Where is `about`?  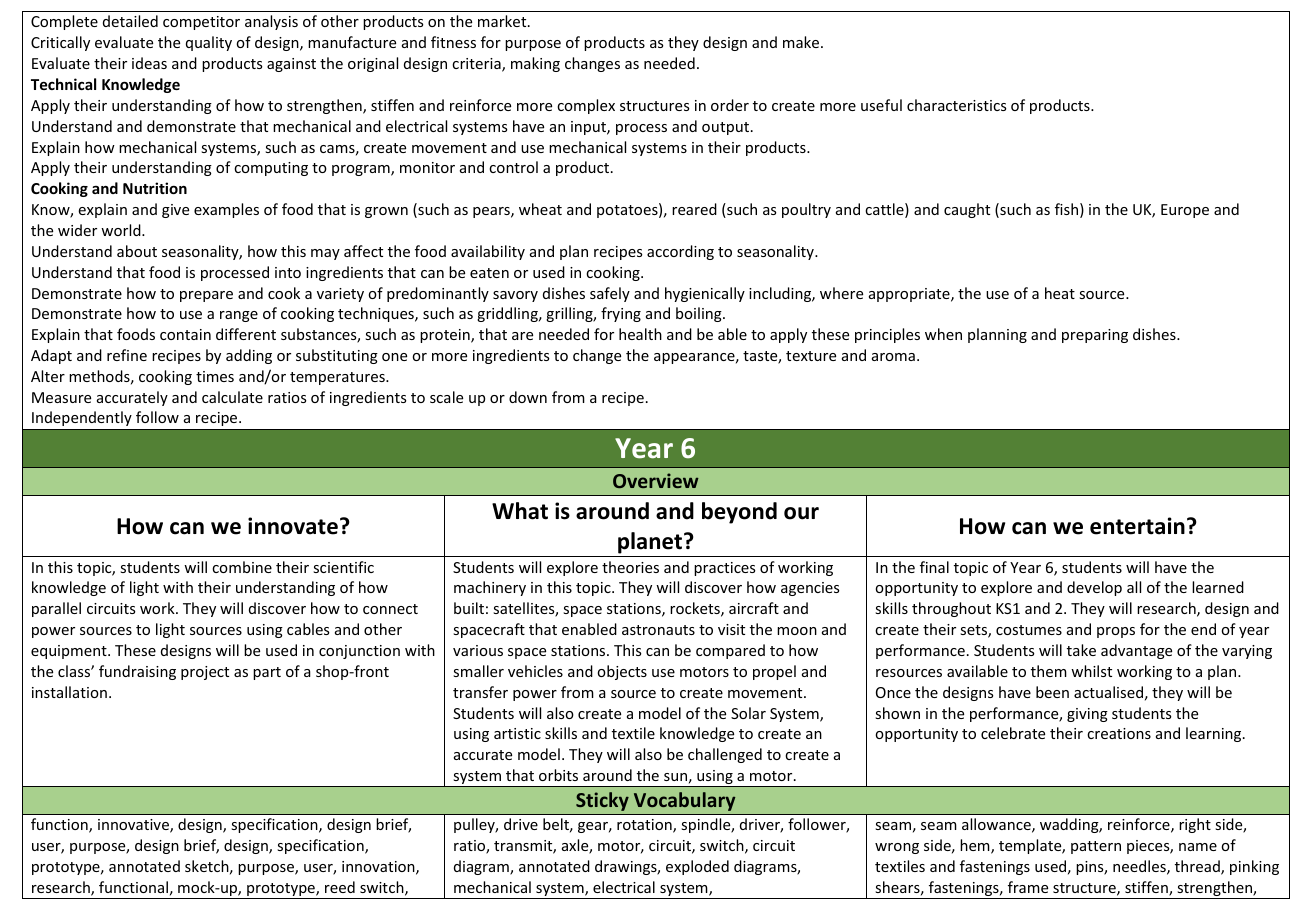 about is located at coordinates (137, 251).
